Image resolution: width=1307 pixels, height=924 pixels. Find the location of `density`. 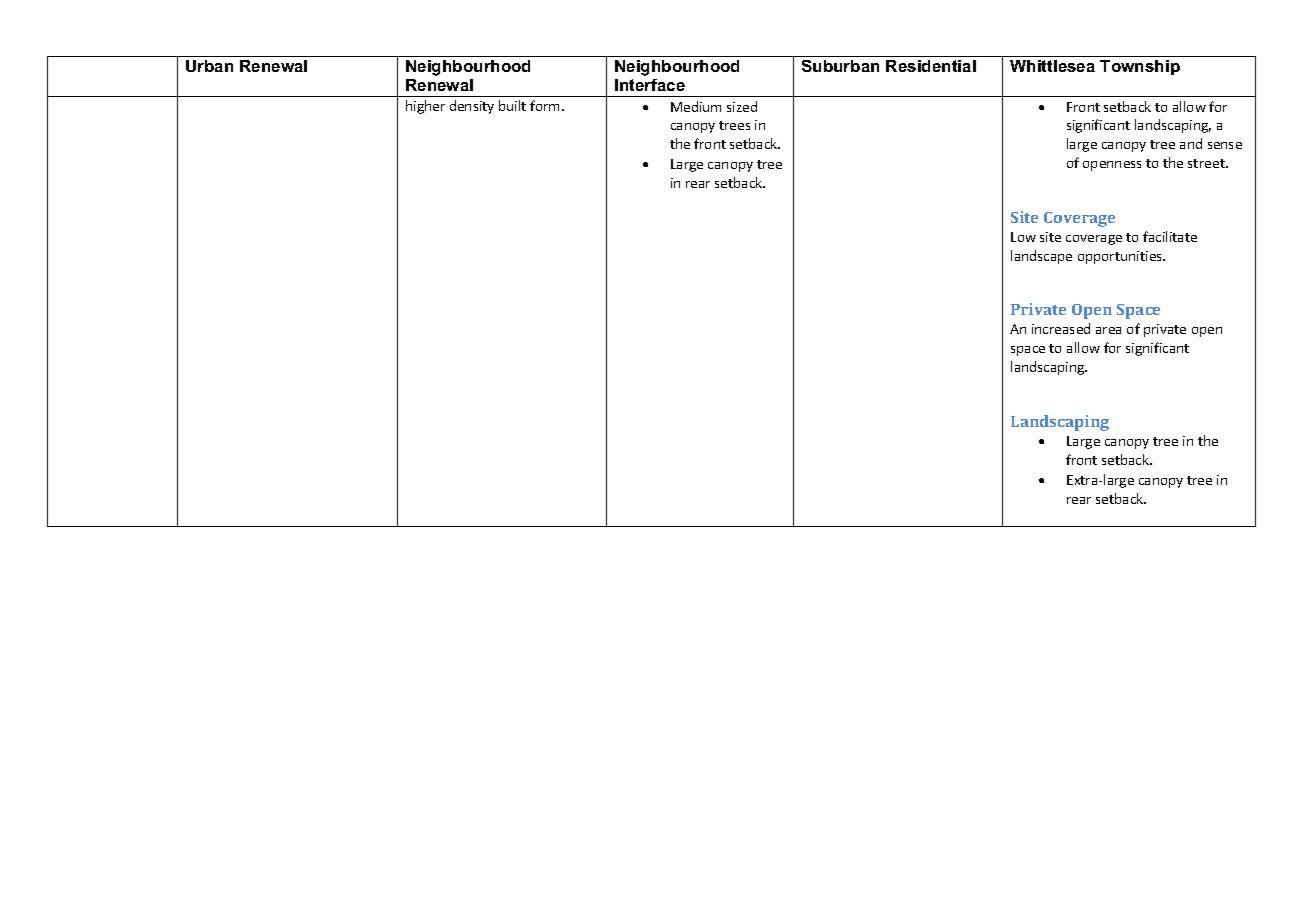

density is located at coordinates (472, 107).
